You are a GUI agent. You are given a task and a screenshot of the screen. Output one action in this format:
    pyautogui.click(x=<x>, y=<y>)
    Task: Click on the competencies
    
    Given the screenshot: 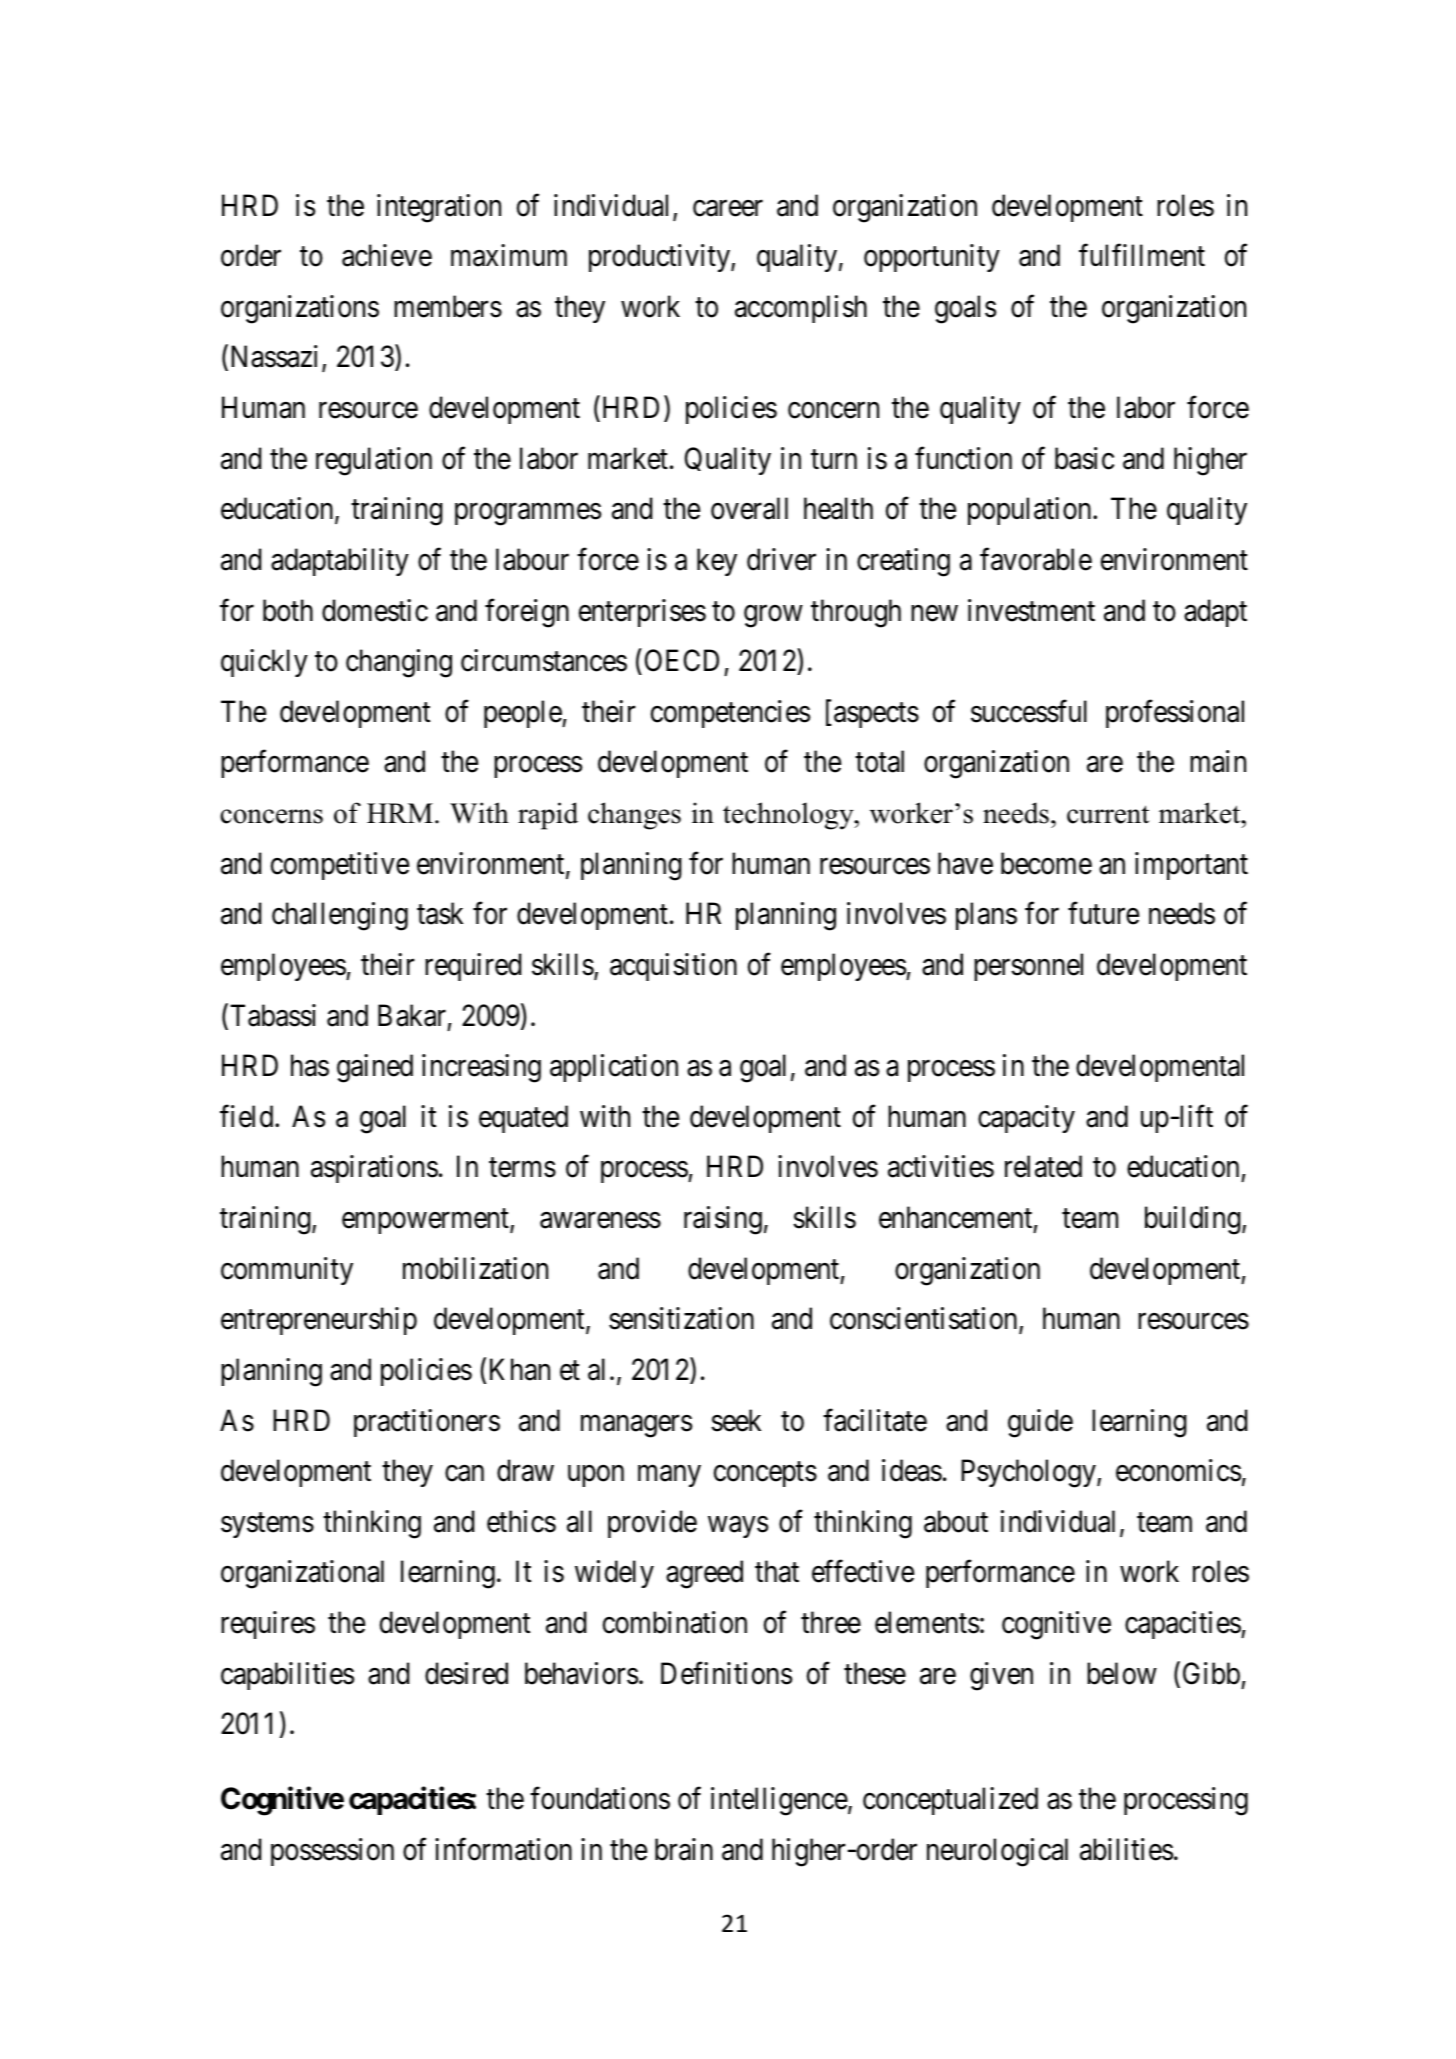 What is the action you would take?
    pyautogui.click(x=730, y=714)
